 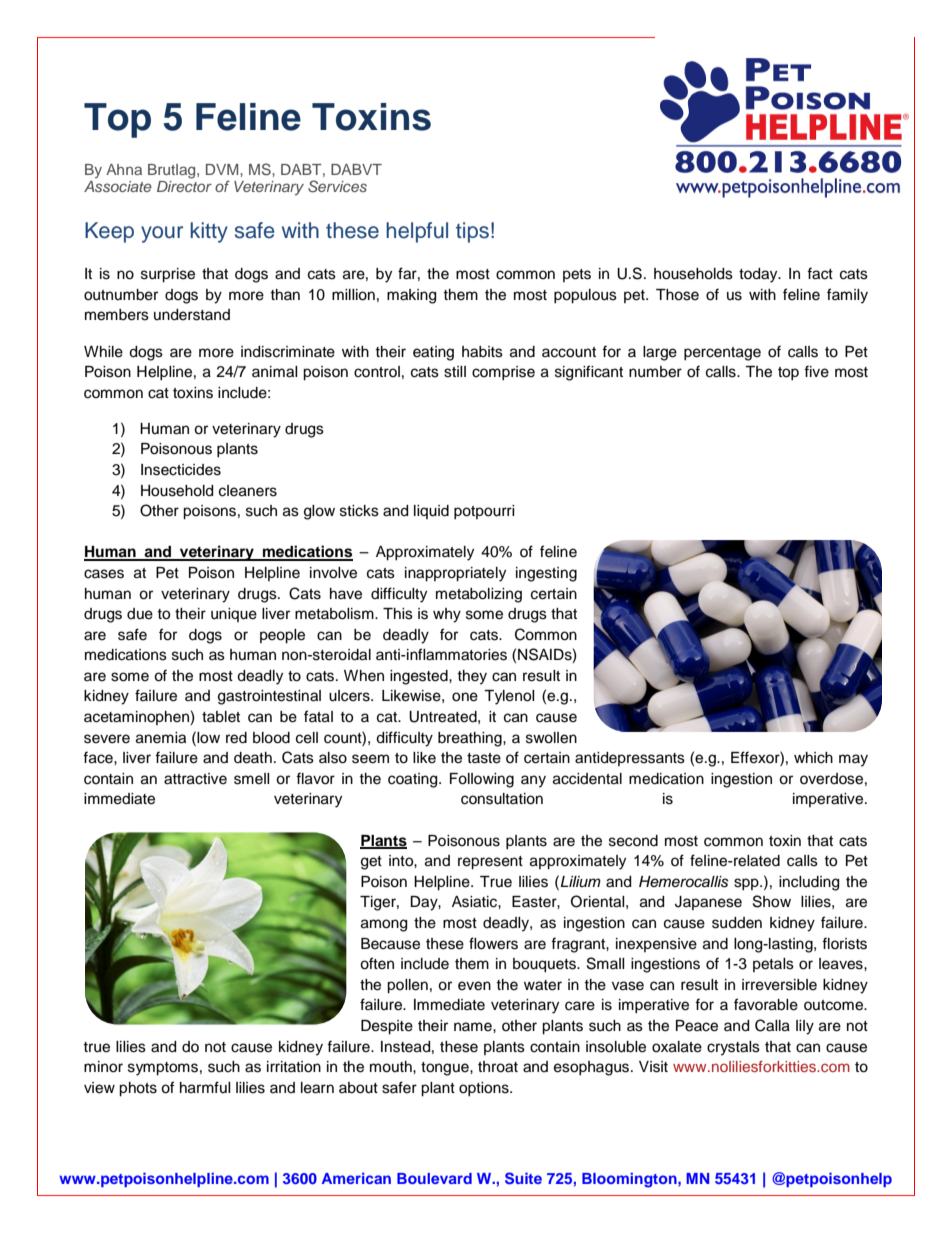 What do you see at coordinates (772, 901) in the screenshot?
I see `Show` at bounding box center [772, 901].
